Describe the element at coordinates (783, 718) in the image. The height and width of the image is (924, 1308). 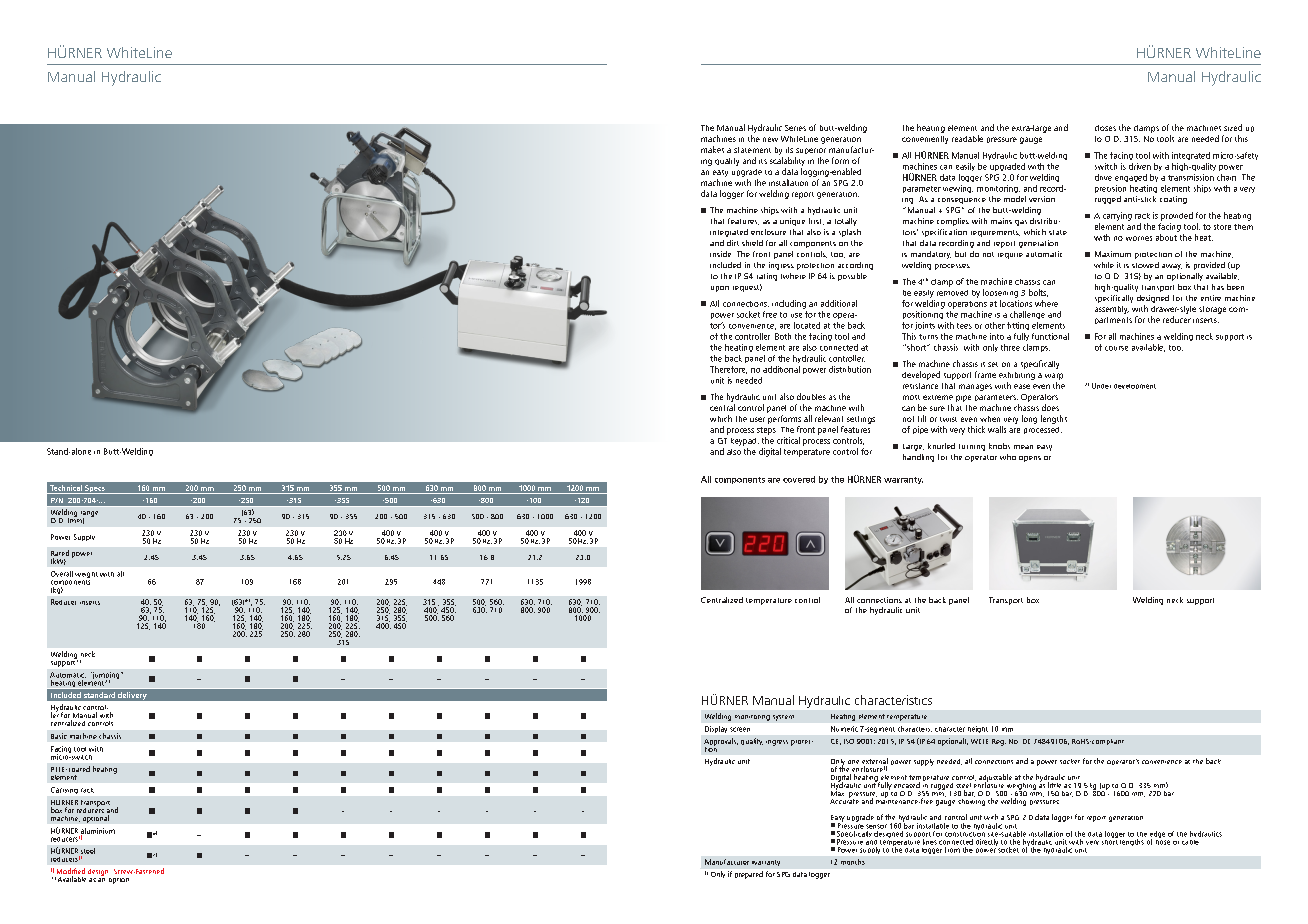
I see `system` at that location.
